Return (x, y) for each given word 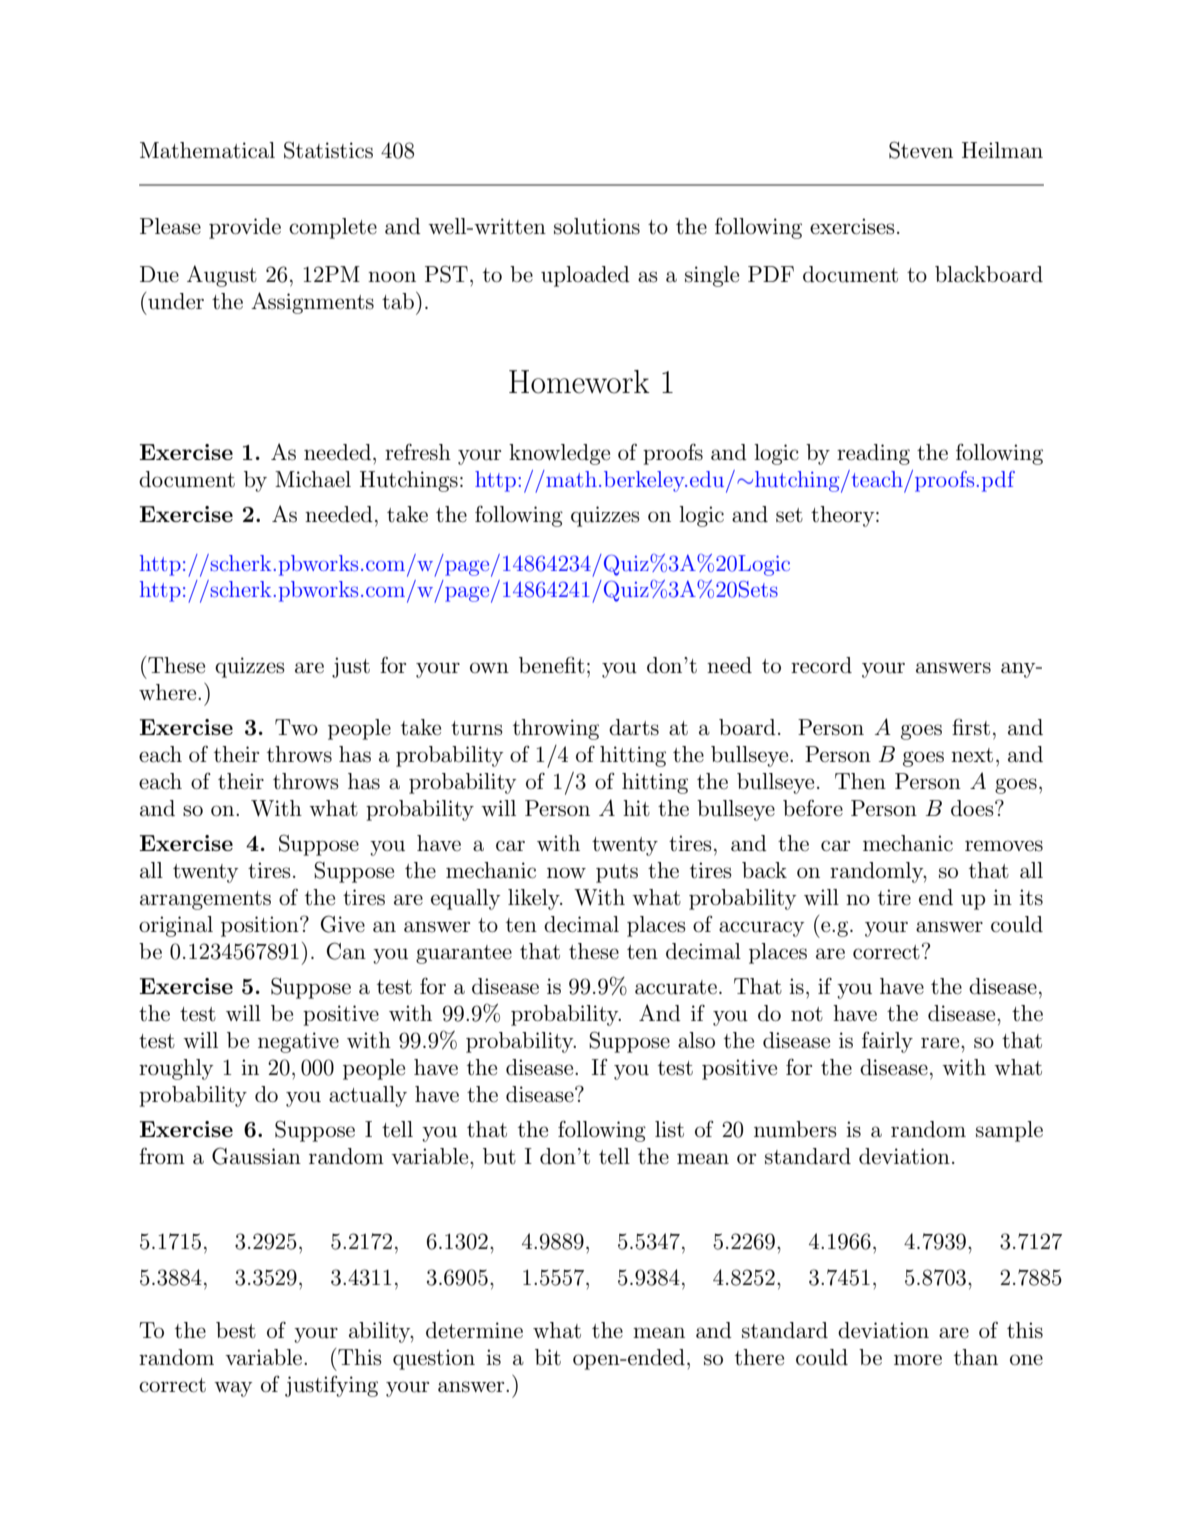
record (821, 665)
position (261, 926)
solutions (597, 226)
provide (245, 228)
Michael (313, 479)
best (236, 1330)
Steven (921, 150)
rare (941, 1043)
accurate (676, 987)
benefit (552, 665)
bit (548, 1357)
